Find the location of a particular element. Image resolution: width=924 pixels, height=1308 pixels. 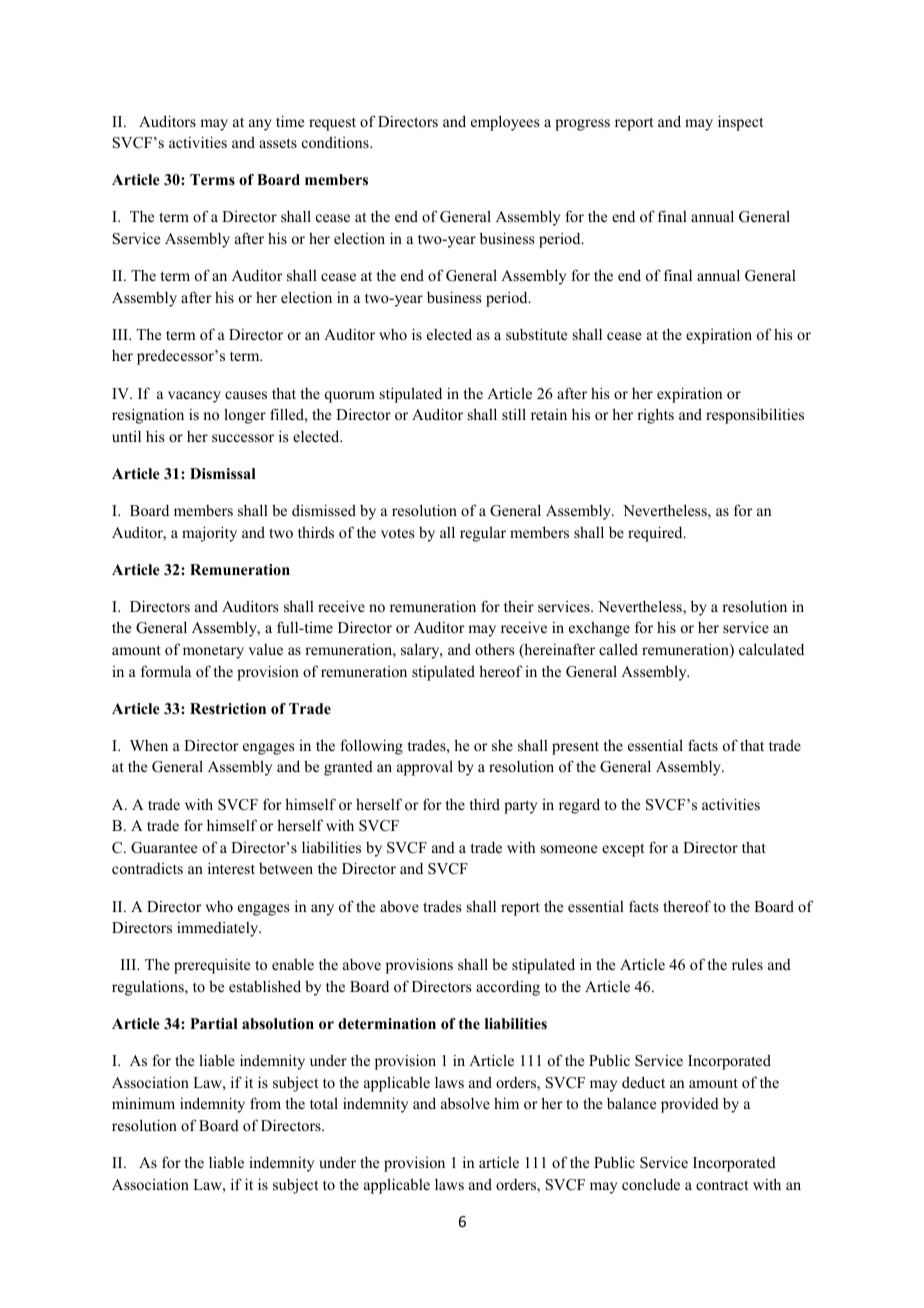

rules is located at coordinates (747, 964).
